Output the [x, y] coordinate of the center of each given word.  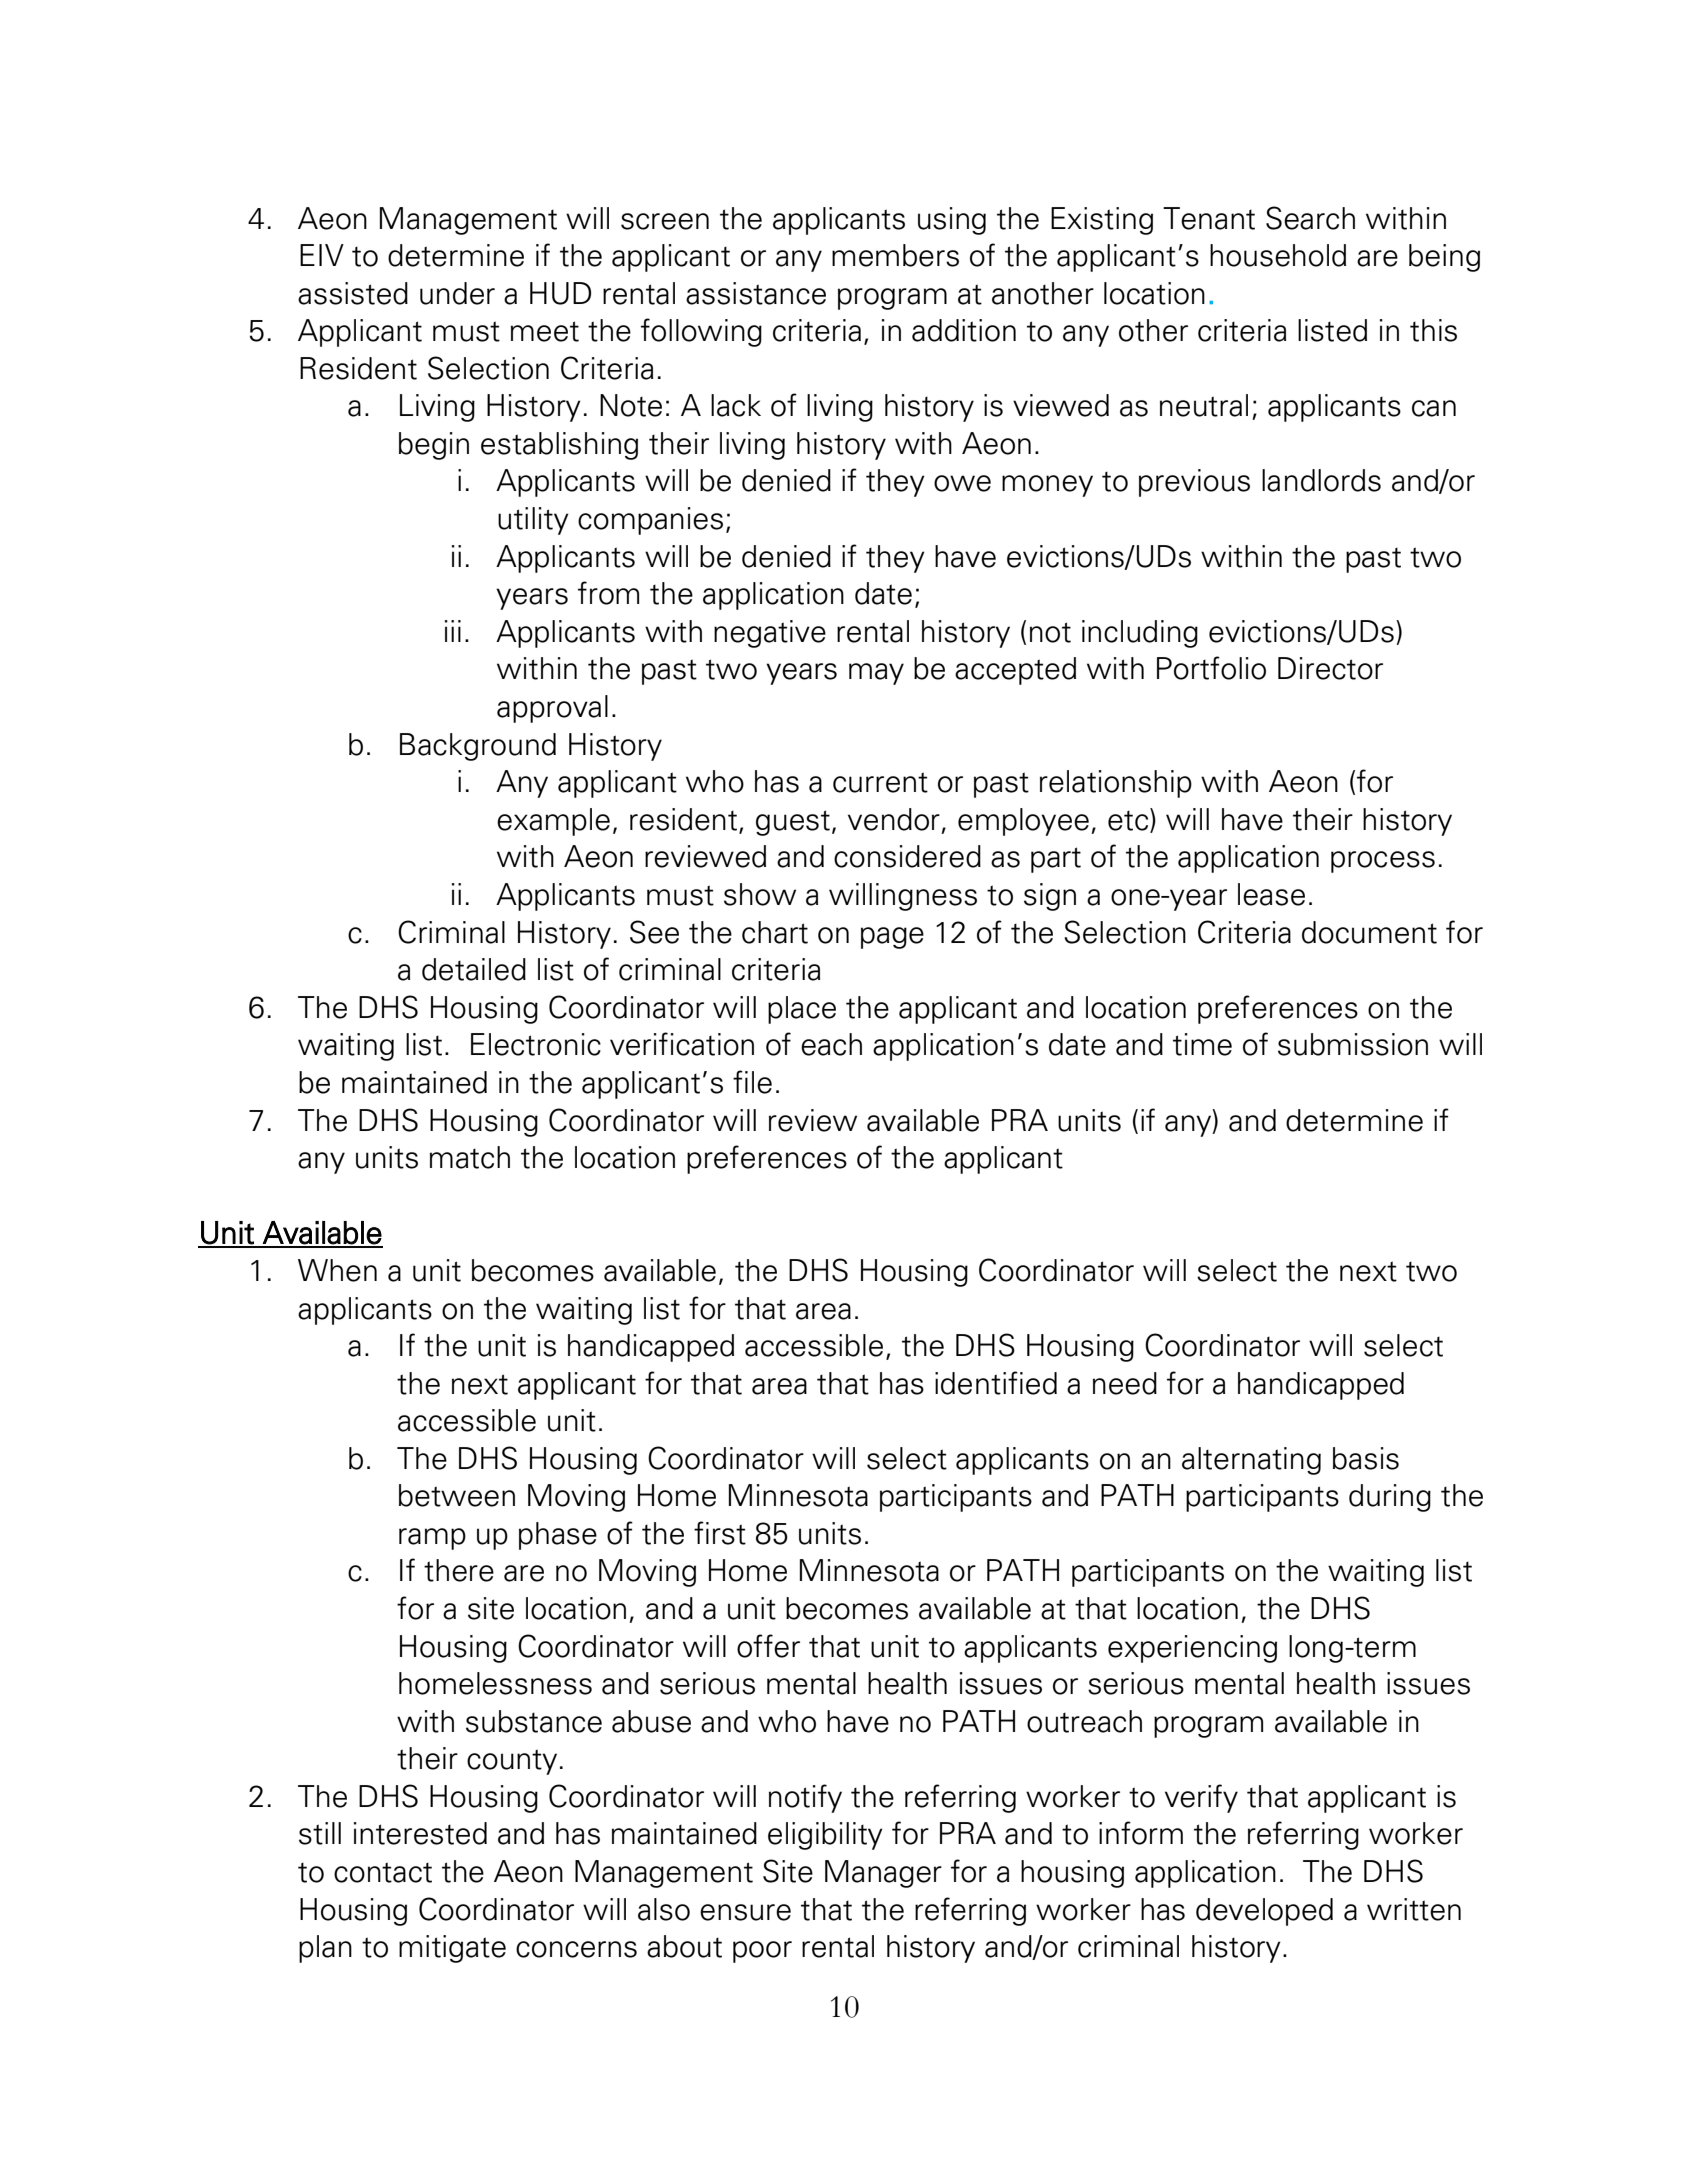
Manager [883, 1874]
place [802, 1010]
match [470, 1157]
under [457, 293]
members [895, 255]
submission [1353, 1044]
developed [1264, 1912]
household [1278, 255]
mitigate [452, 1949]
